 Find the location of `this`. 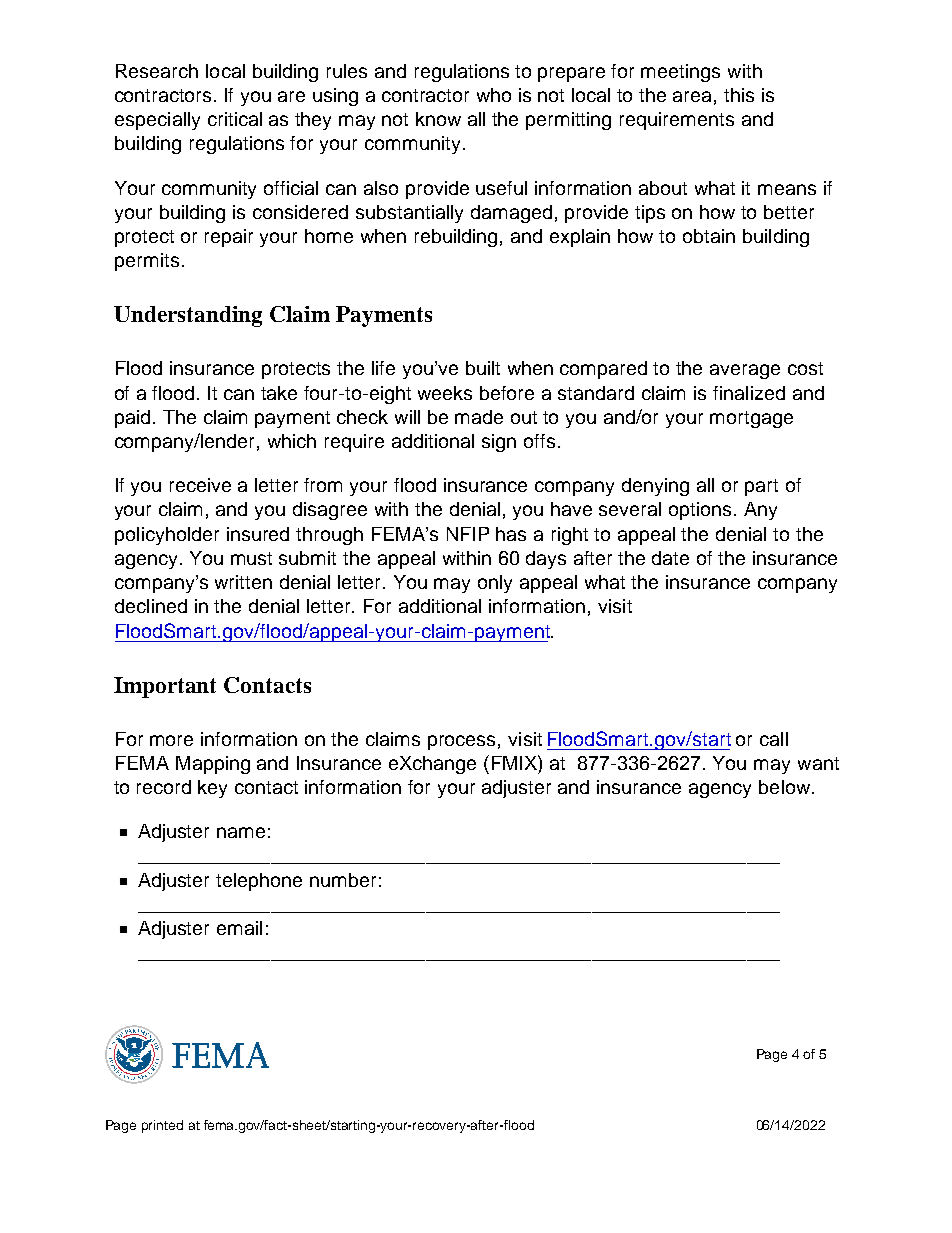

this is located at coordinates (739, 95).
